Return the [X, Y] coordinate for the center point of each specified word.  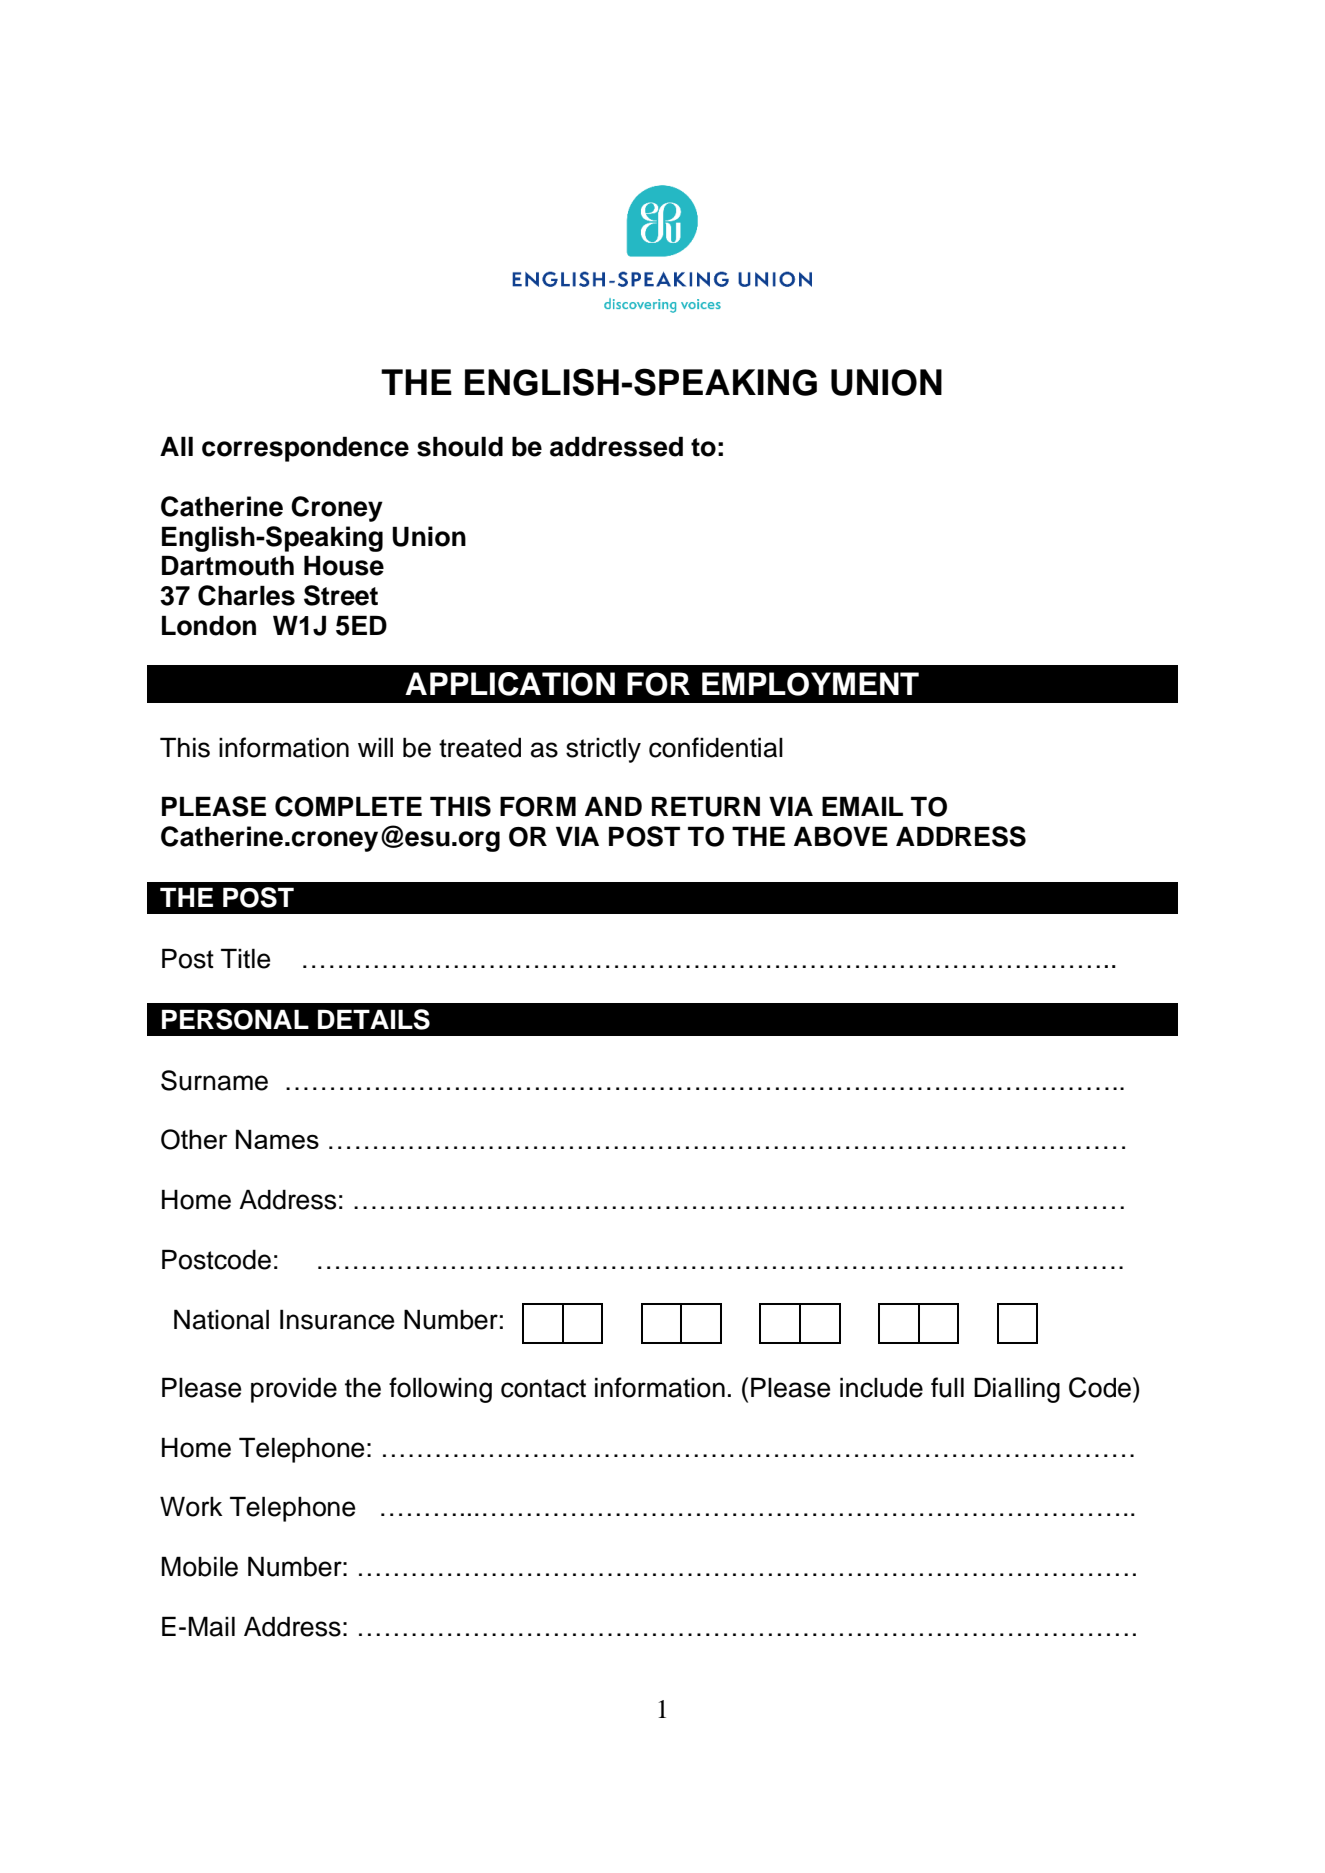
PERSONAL [235, 1019]
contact [543, 1388]
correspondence [305, 449]
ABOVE [841, 836]
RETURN [706, 806]
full [947, 1387]
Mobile [200, 1566]
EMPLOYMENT [810, 684]
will [375, 747]
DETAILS [374, 1019]
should [460, 446]
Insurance [337, 1319]
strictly [603, 750]
